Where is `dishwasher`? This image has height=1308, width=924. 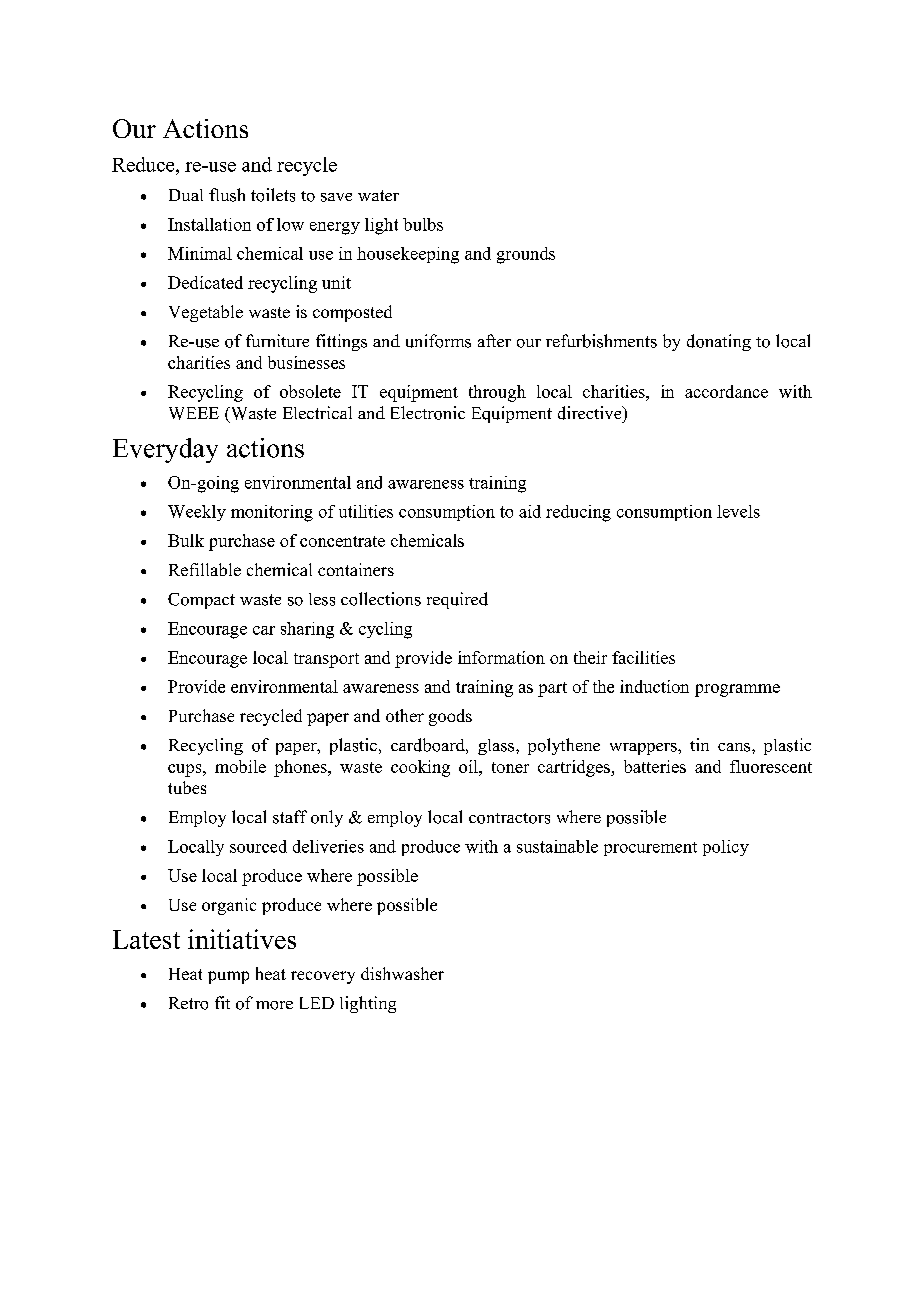 dishwasher is located at coordinates (402, 973).
